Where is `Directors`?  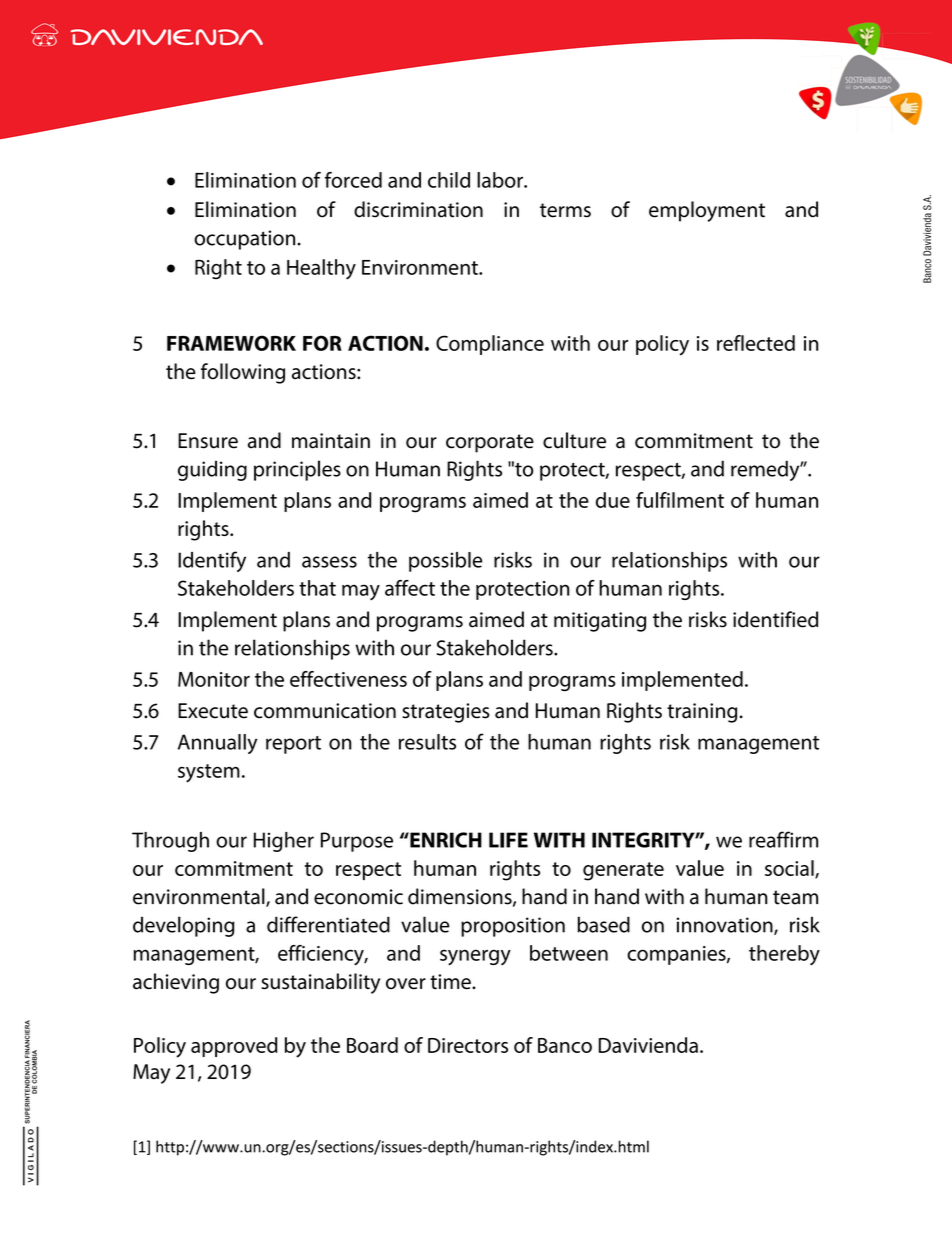 Directors is located at coordinates (468, 1045).
